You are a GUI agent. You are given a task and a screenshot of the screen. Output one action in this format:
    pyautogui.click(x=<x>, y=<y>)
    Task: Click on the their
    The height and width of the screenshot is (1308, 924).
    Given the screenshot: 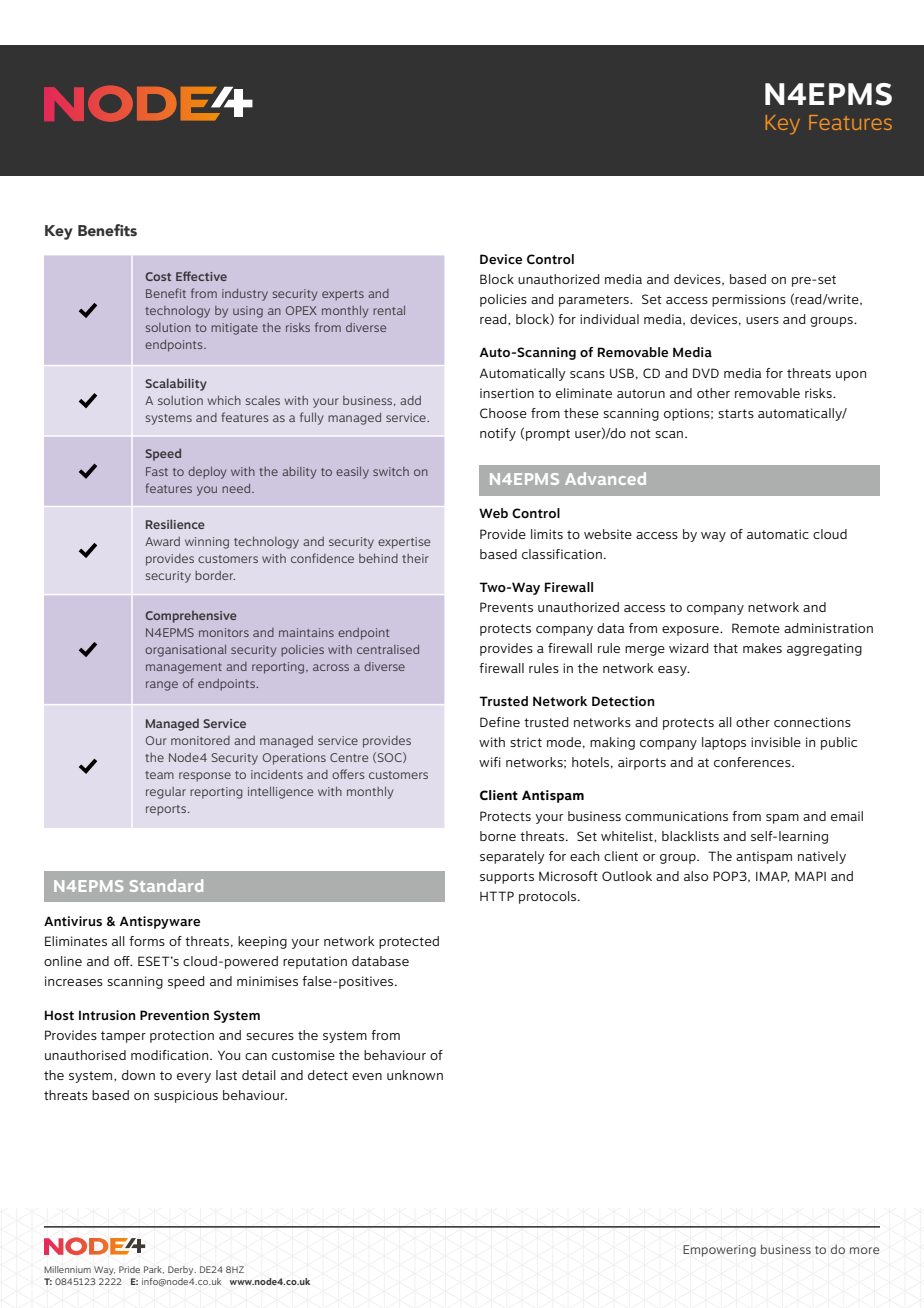 What is the action you would take?
    pyautogui.click(x=415, y=558)
